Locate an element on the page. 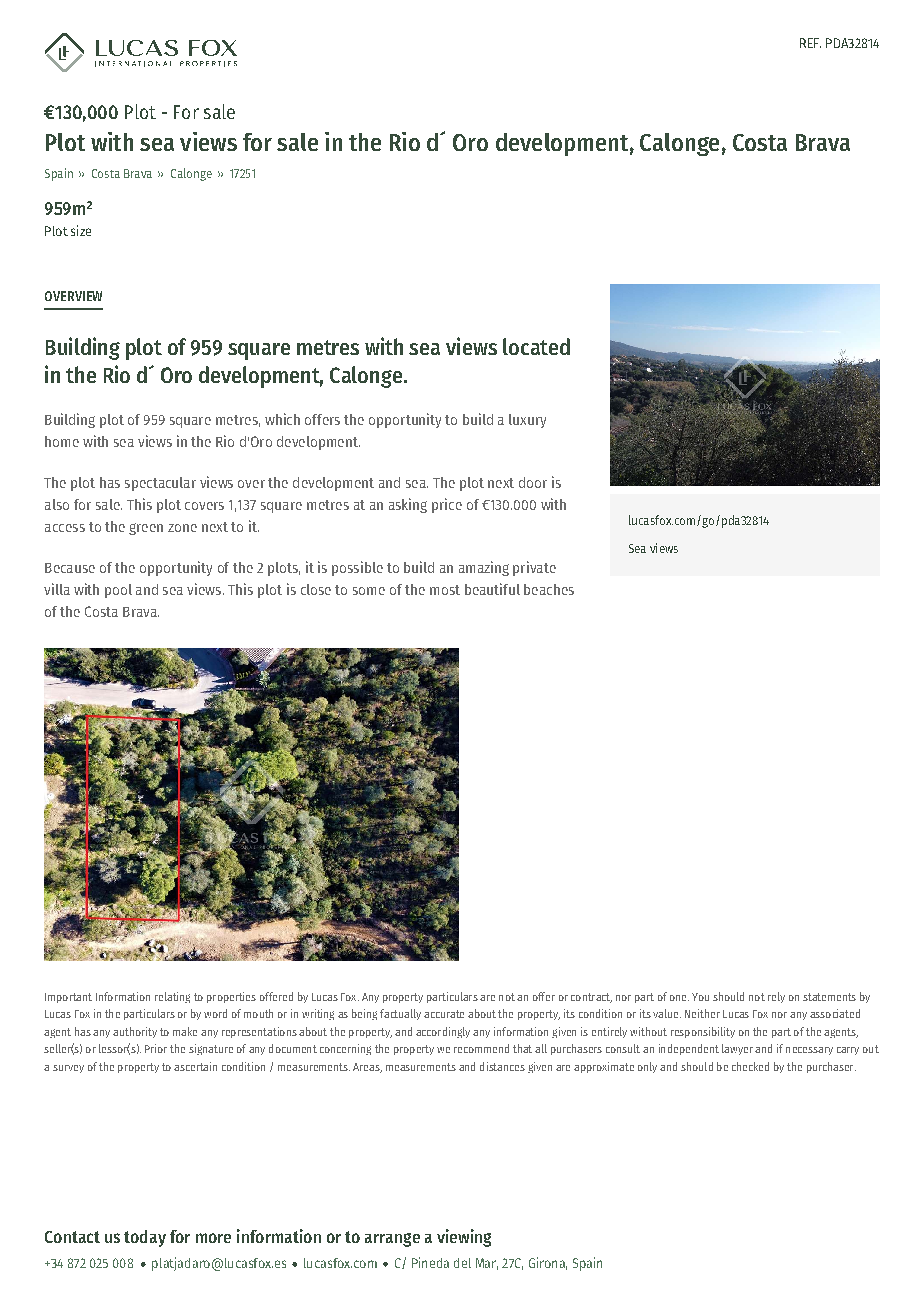 The image size is (924, 1308). size is located at coordinates (81, 230).
